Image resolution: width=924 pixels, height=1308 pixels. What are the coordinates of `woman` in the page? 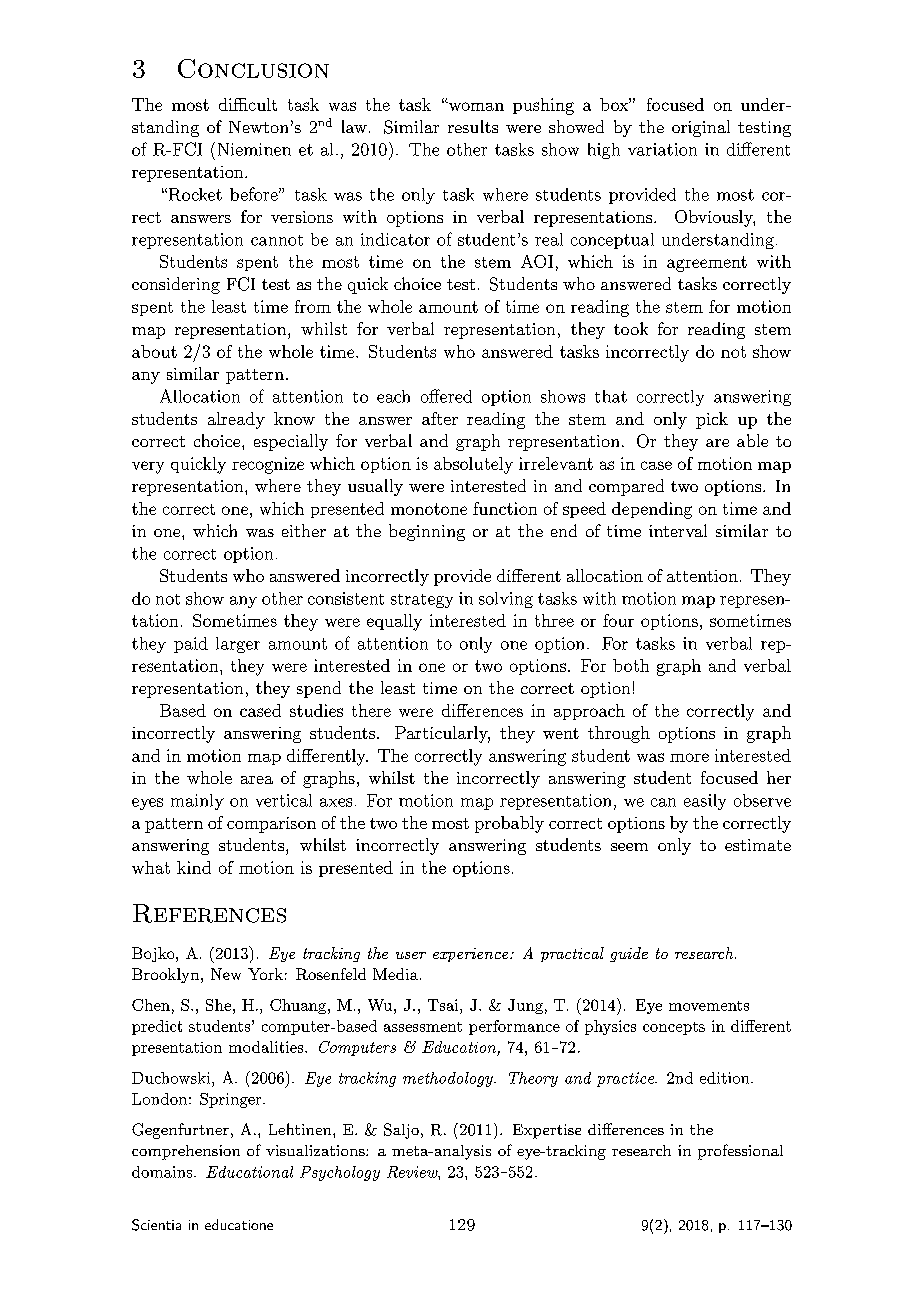 It's located at (475, 106).
